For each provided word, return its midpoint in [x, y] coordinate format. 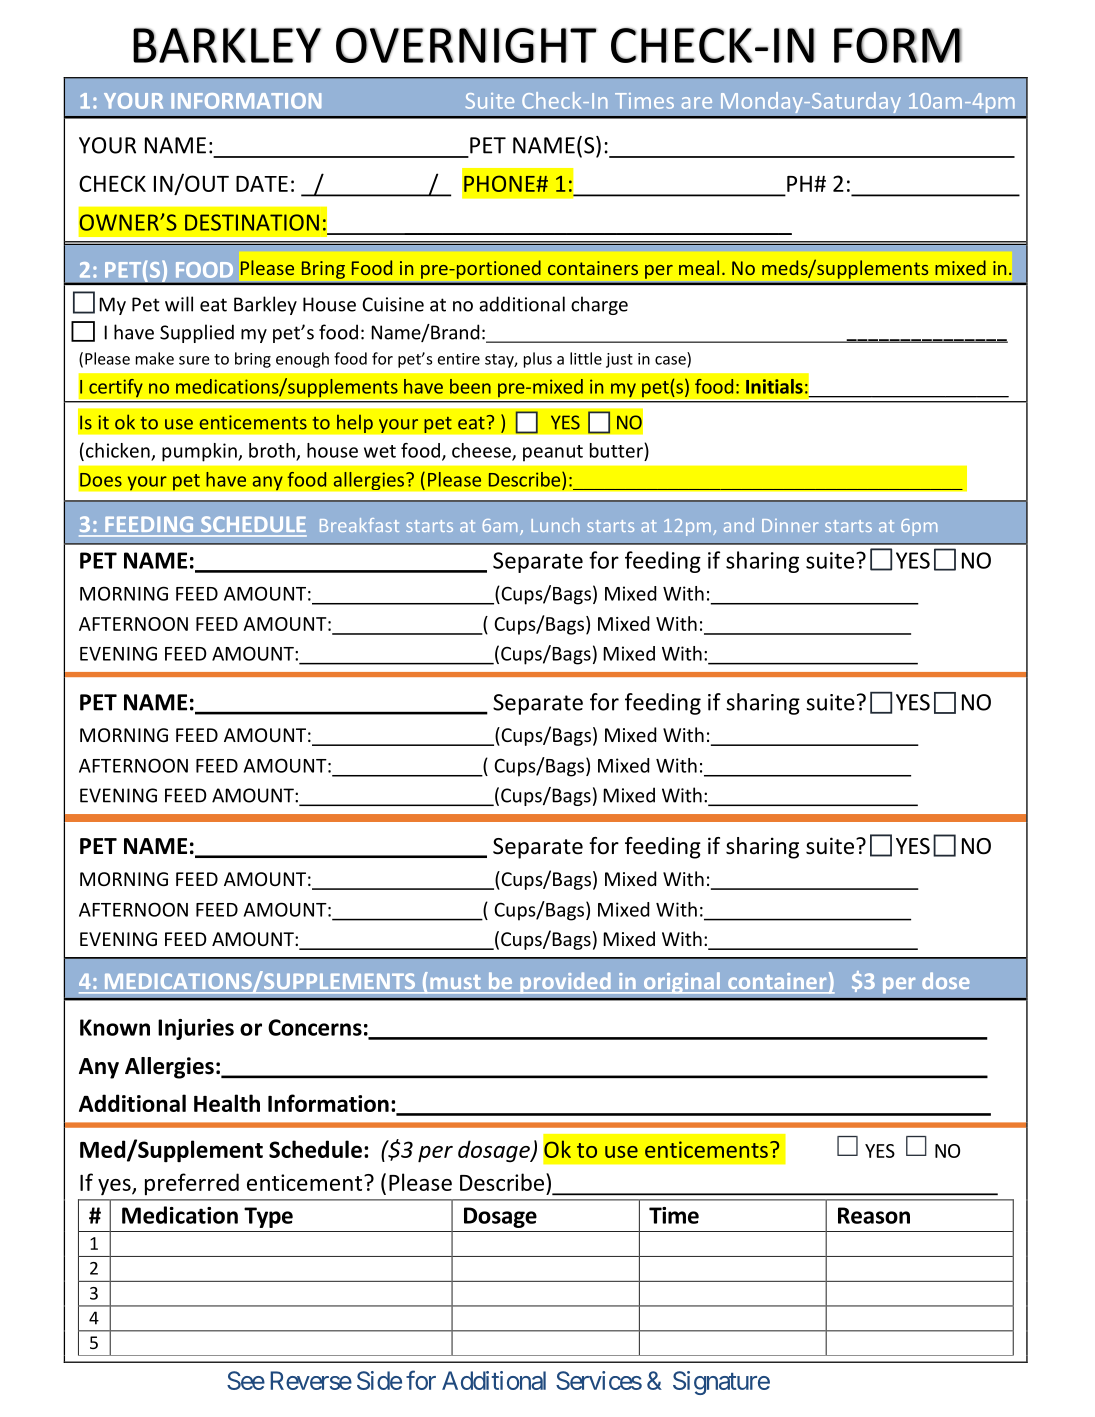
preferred [192, 1184]
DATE [262, 184]
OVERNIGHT [466, 45]
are [697, 103]
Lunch [555, 525]
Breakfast [359, 525]
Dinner [790, 525]
